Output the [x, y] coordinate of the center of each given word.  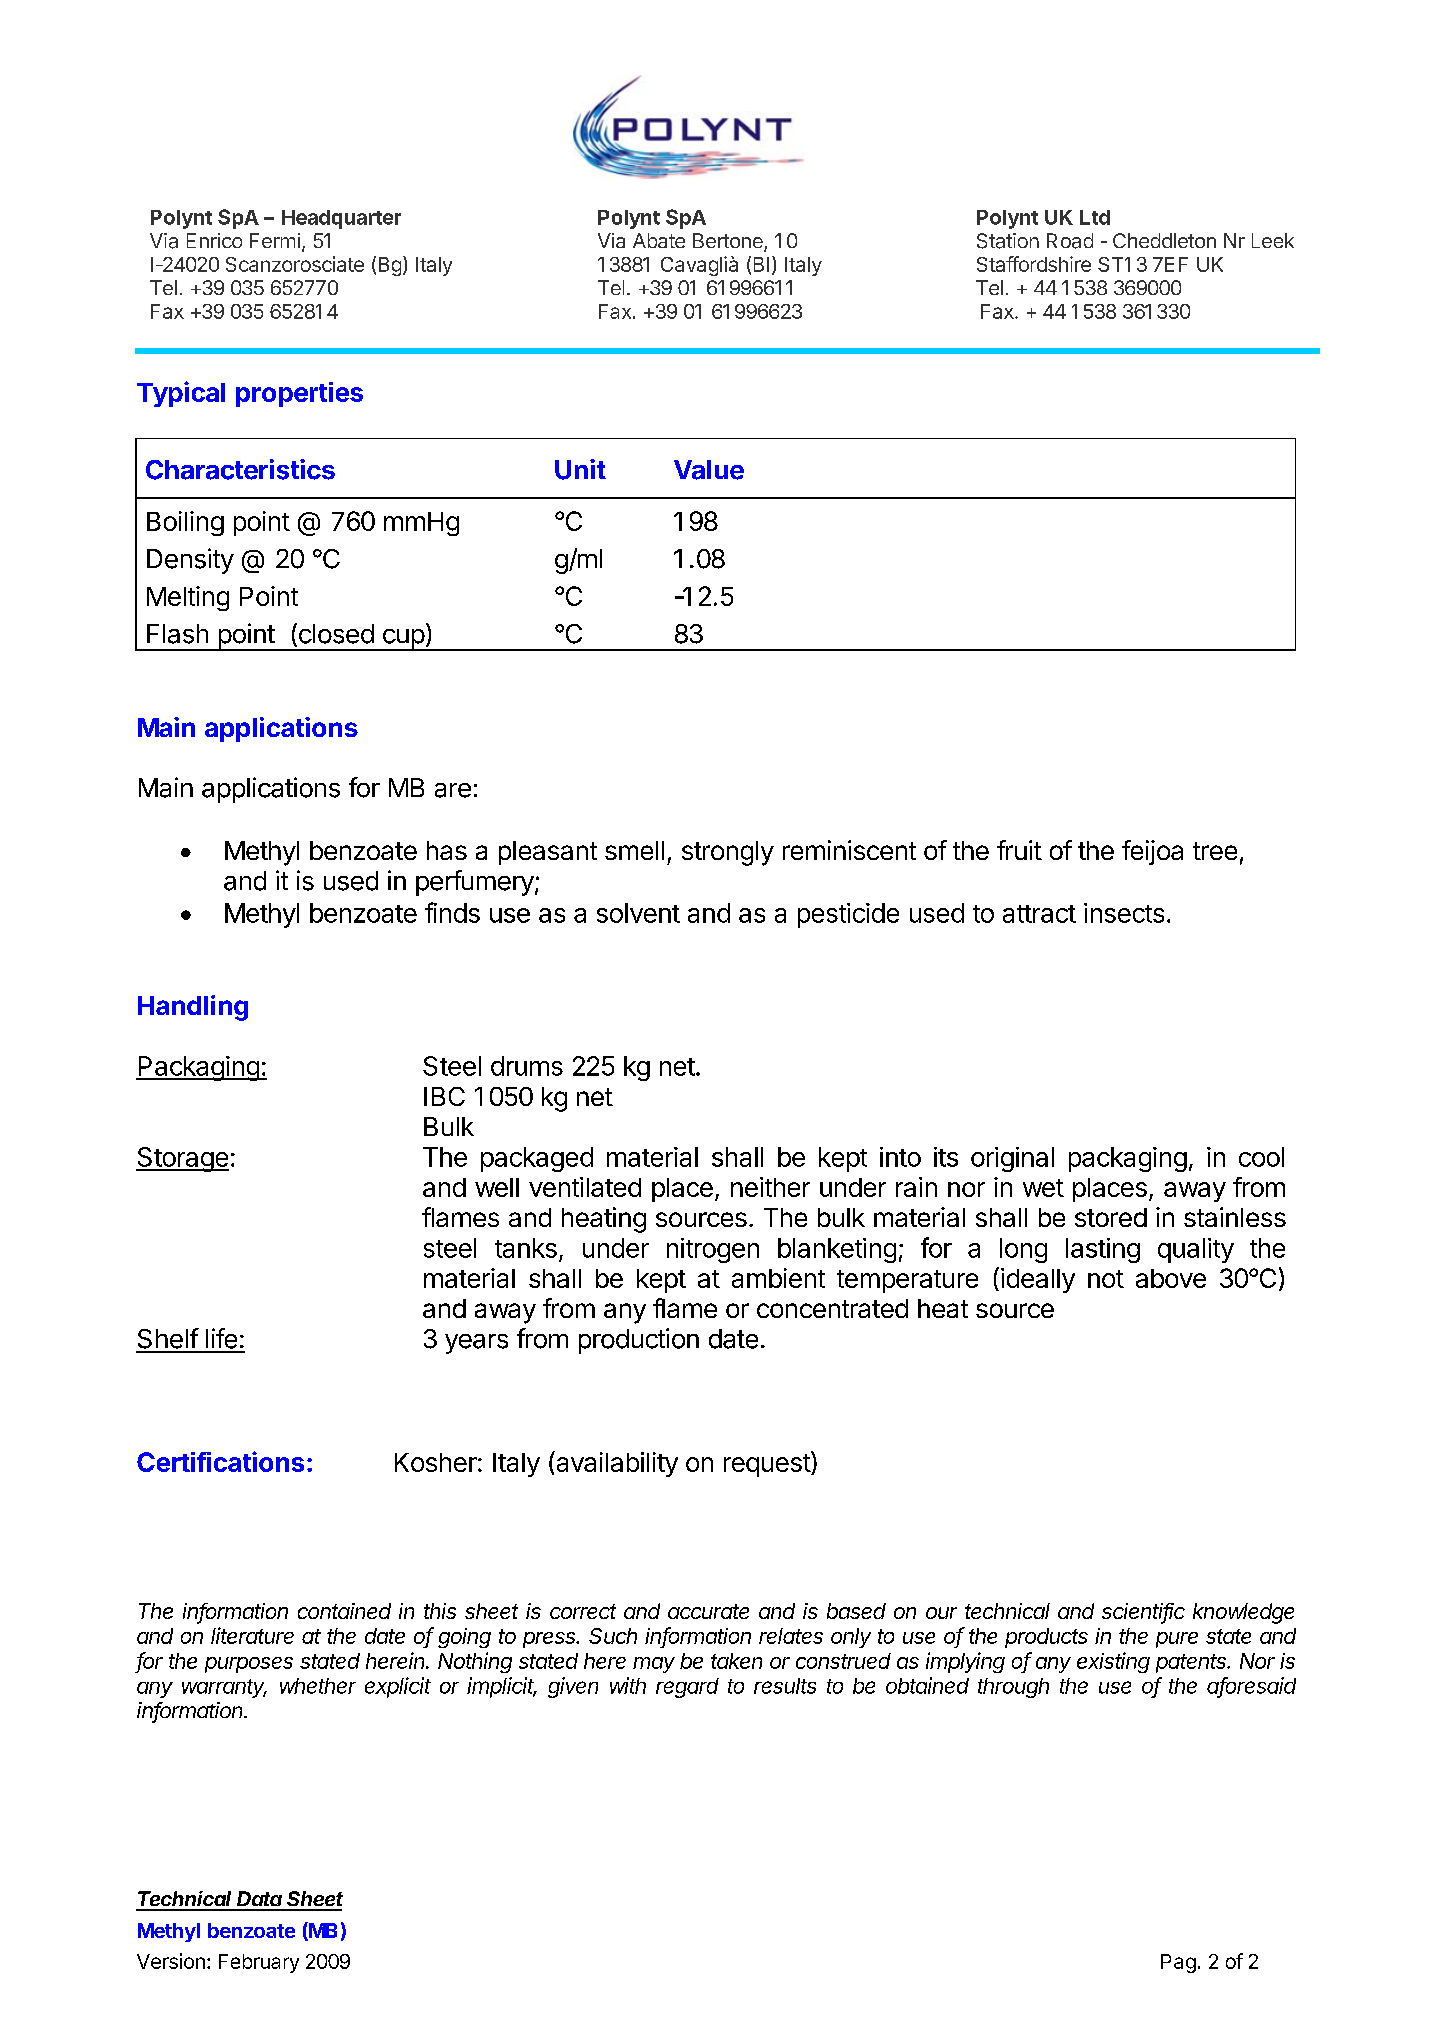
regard [687, 1688]
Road [1070, 241]
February [259, 1963]
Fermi [275, 240]
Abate [659, 240]
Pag [1178, 1963]
